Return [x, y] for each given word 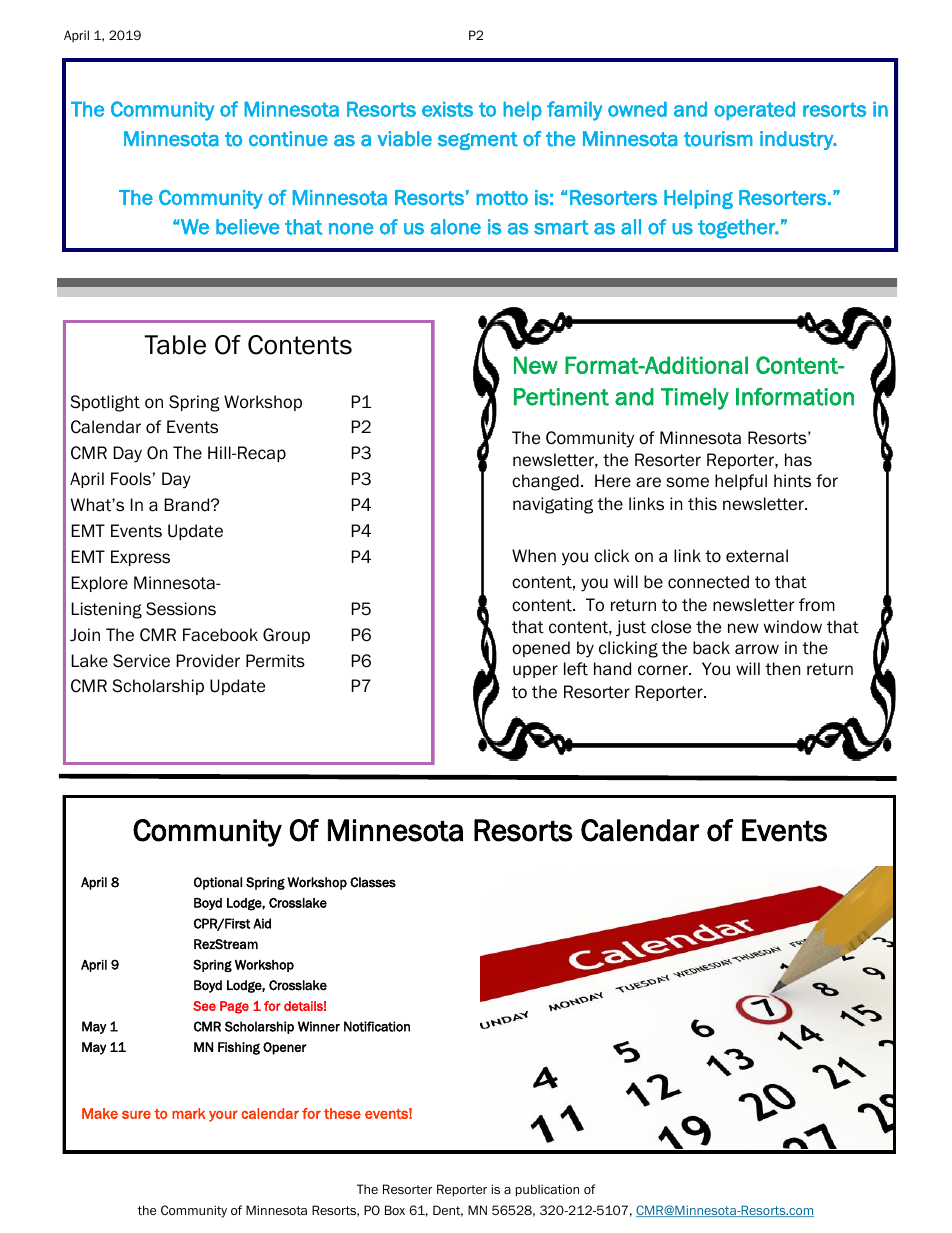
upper [535, 671]
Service [141, 661]
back [711, 648]
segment [478, 141]
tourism [718, 139]
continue [288, 139]
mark [188, 1113]
